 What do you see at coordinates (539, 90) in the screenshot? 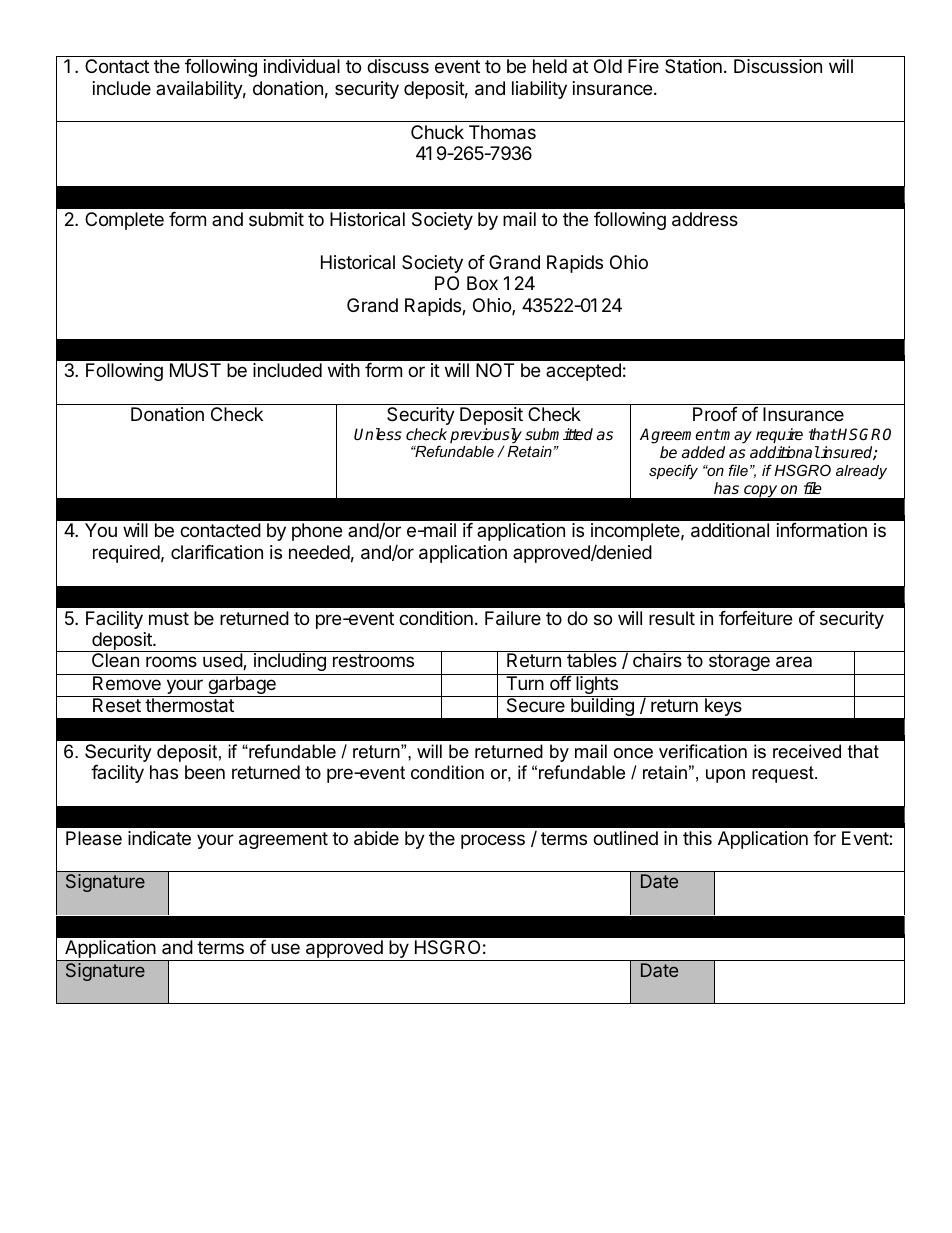
I see `liability` at bounding box center [539, 90].
